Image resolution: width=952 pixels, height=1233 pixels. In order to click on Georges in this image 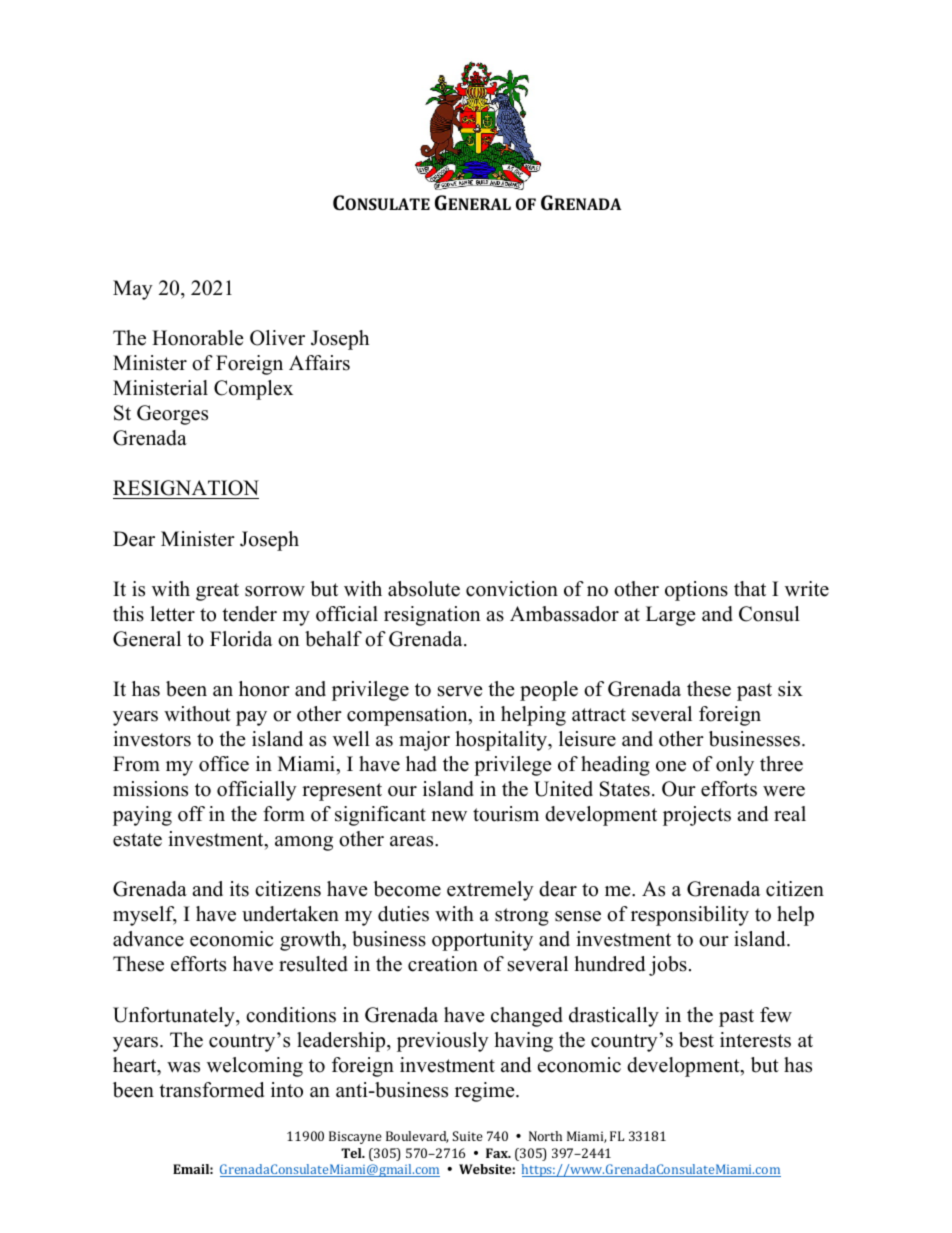, I will do `click(172, 415)`.
